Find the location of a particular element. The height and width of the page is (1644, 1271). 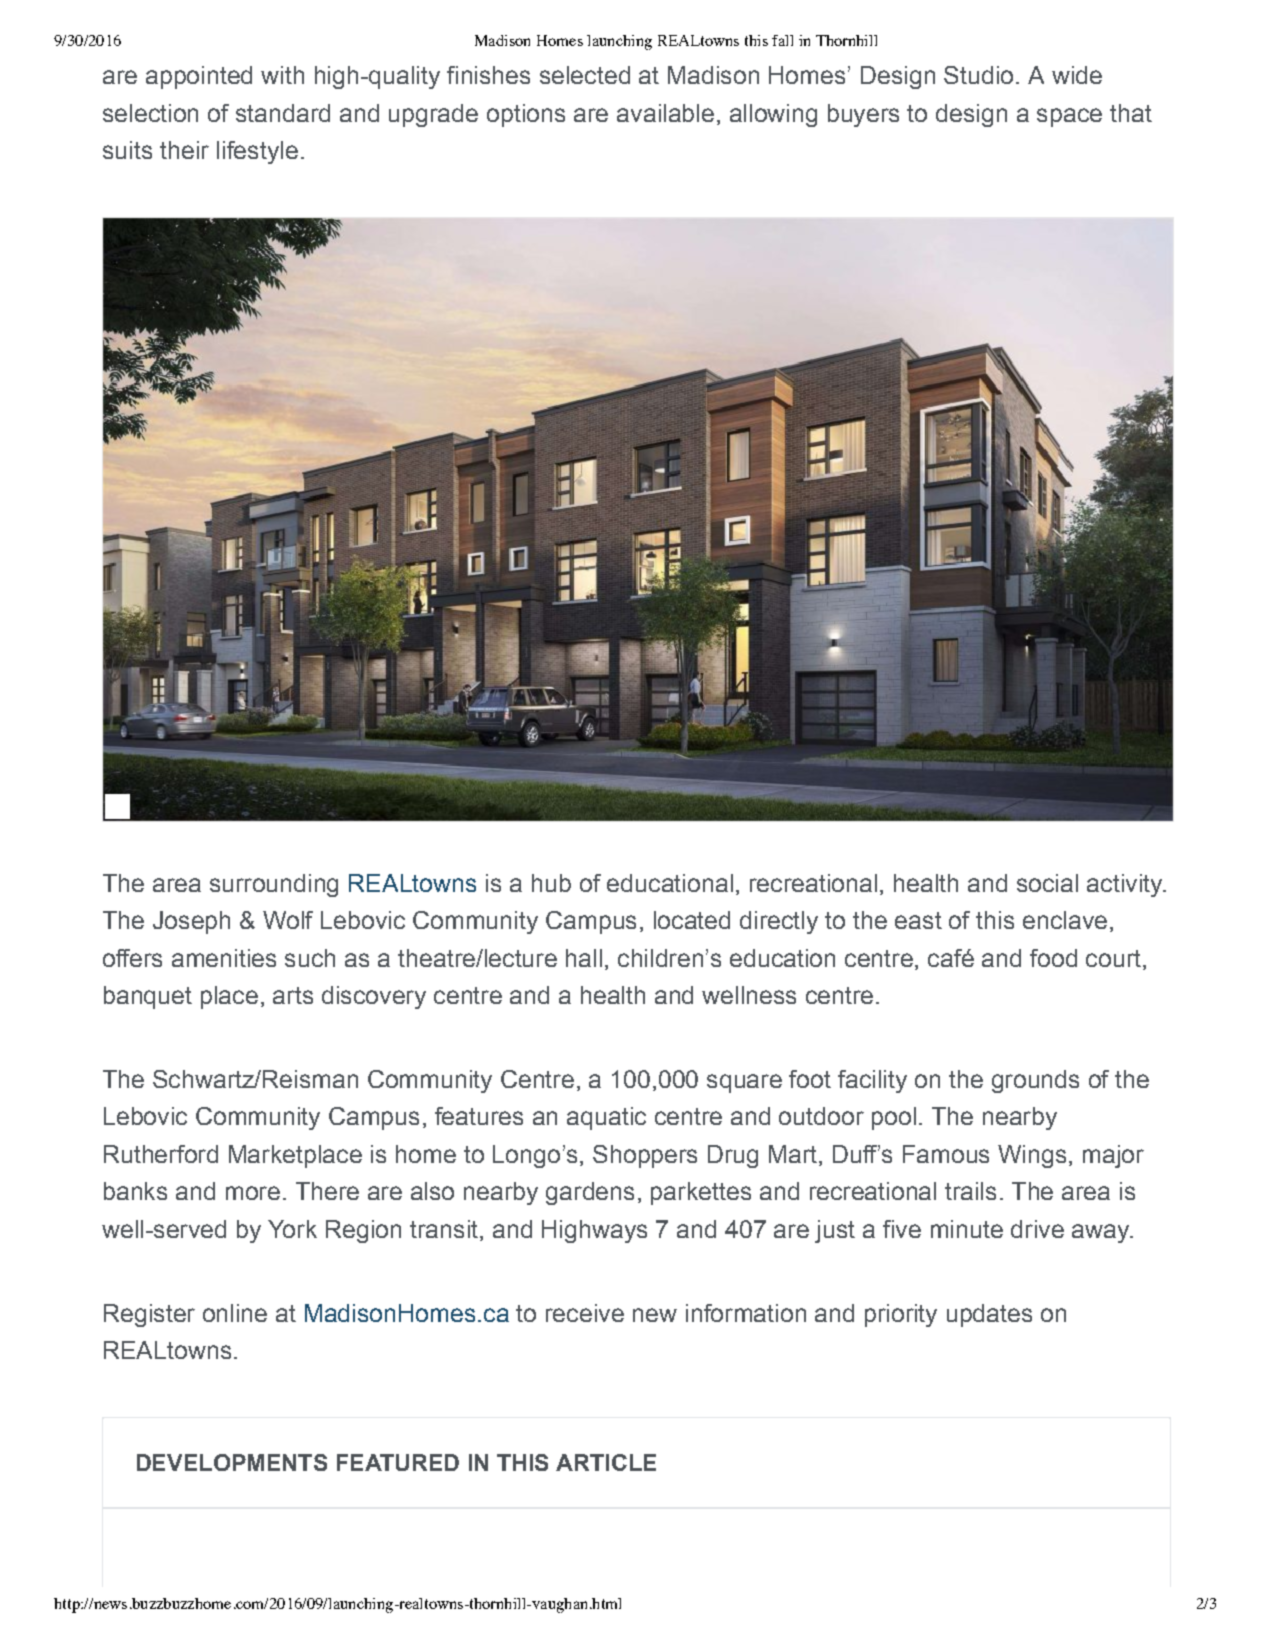

hub is located at coordinates (551, 883).
